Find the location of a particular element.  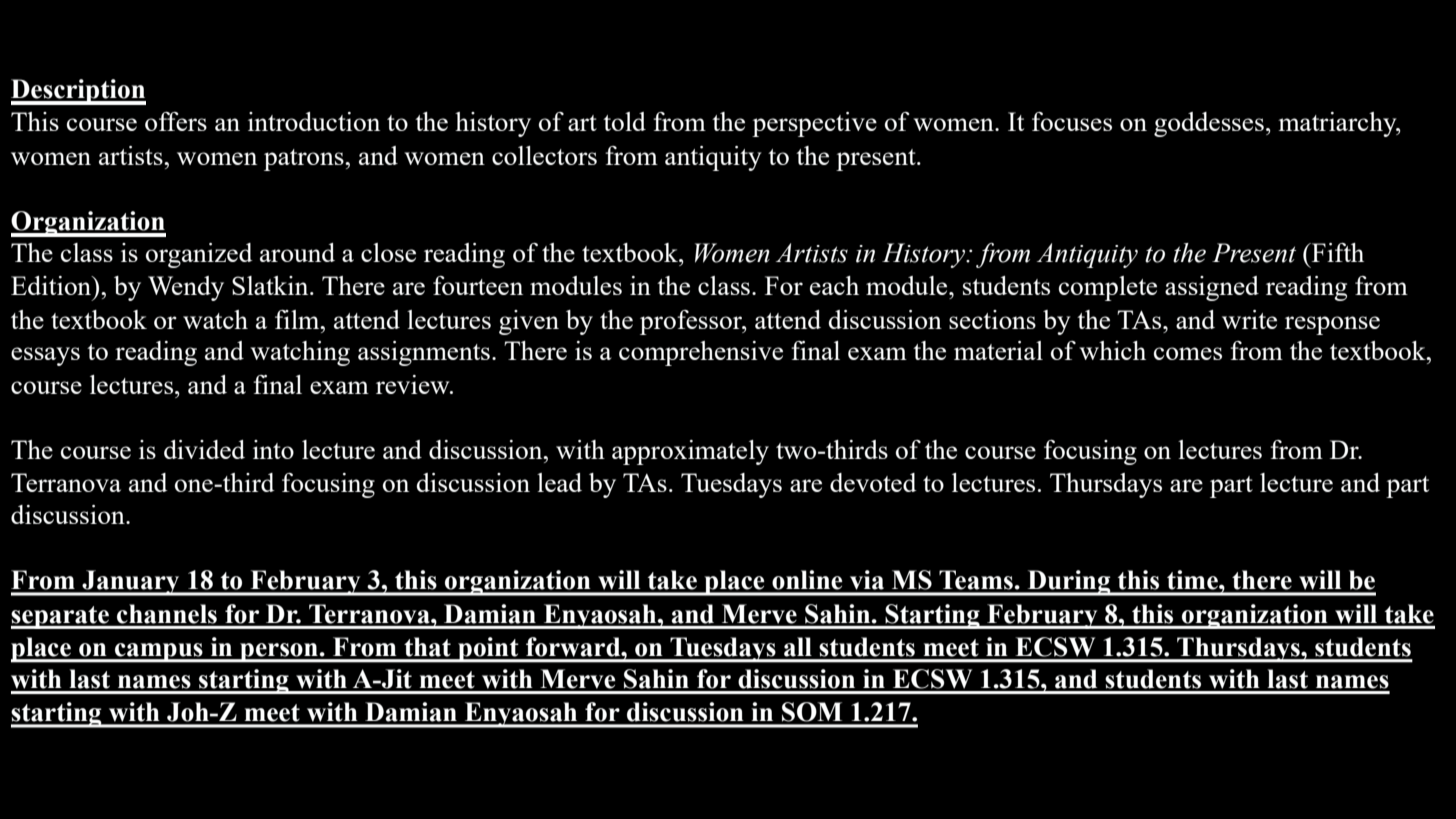

told is located at coordinates (624, 121).
